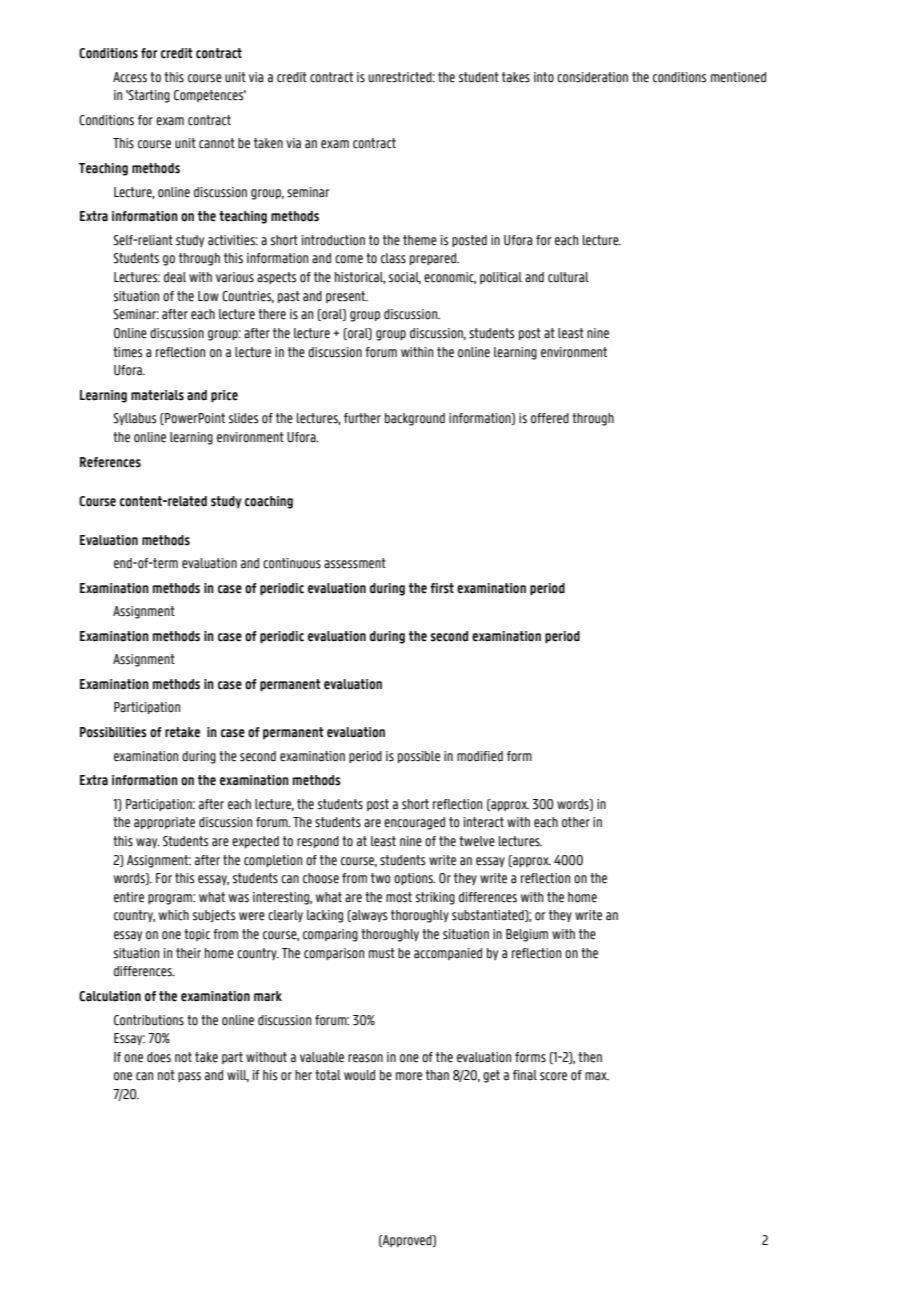 This screenshot has width=924, height=1308. I want to click on cannot, so click(217, 143).
